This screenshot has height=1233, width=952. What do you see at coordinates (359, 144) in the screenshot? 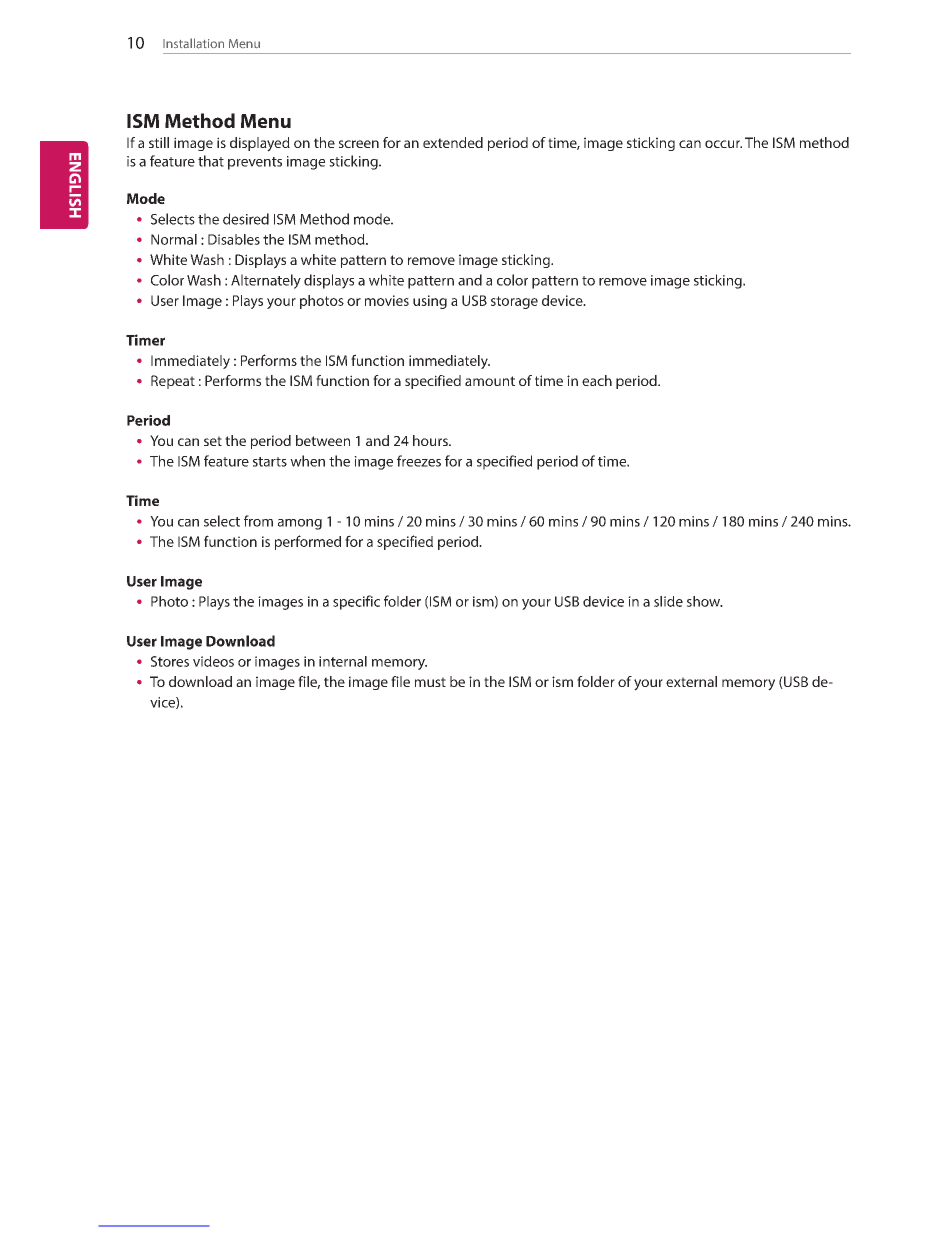
I see `screen` at bounding box center [359, 144].
